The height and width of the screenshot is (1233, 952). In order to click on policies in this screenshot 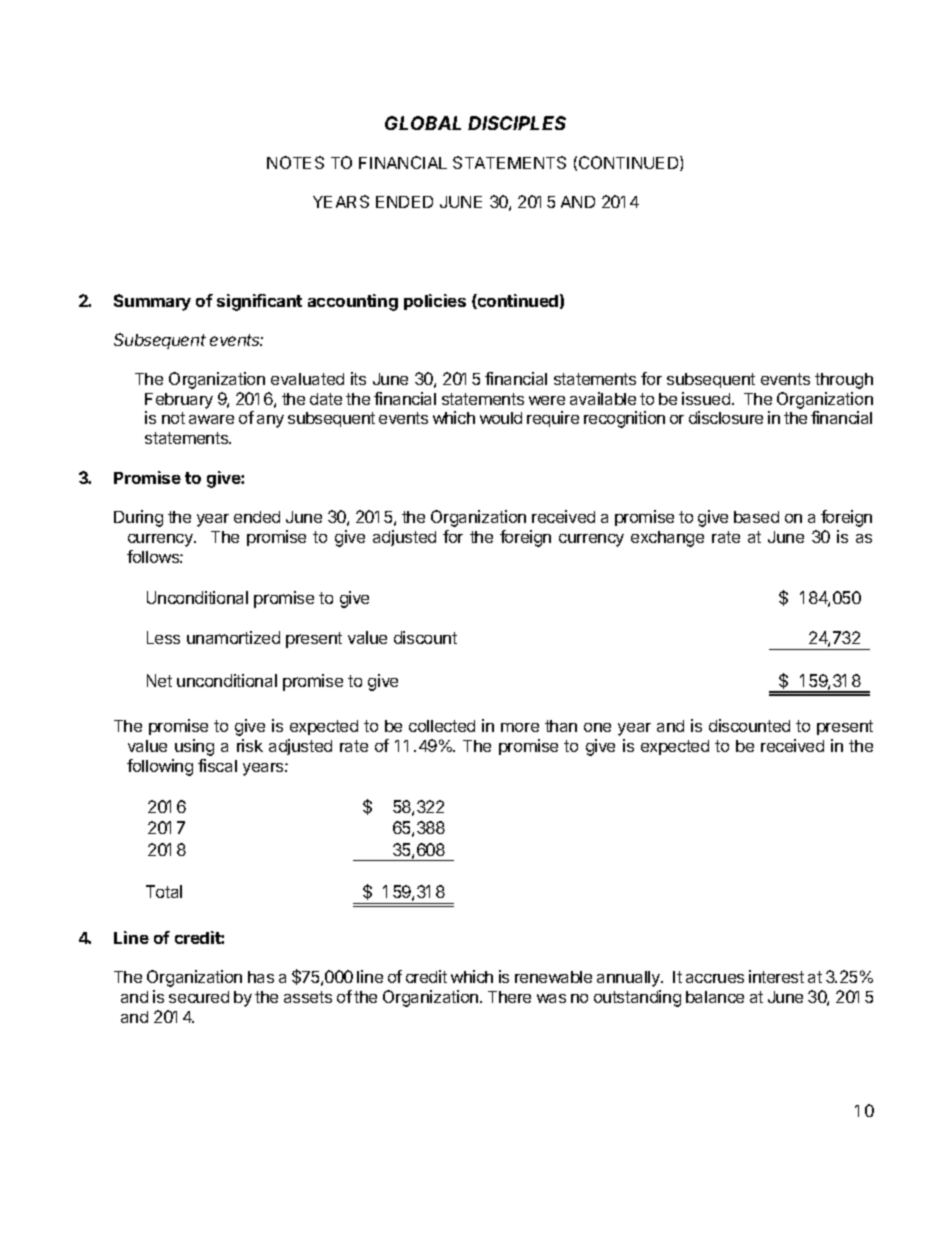, I will do `click(435, 302)`.
